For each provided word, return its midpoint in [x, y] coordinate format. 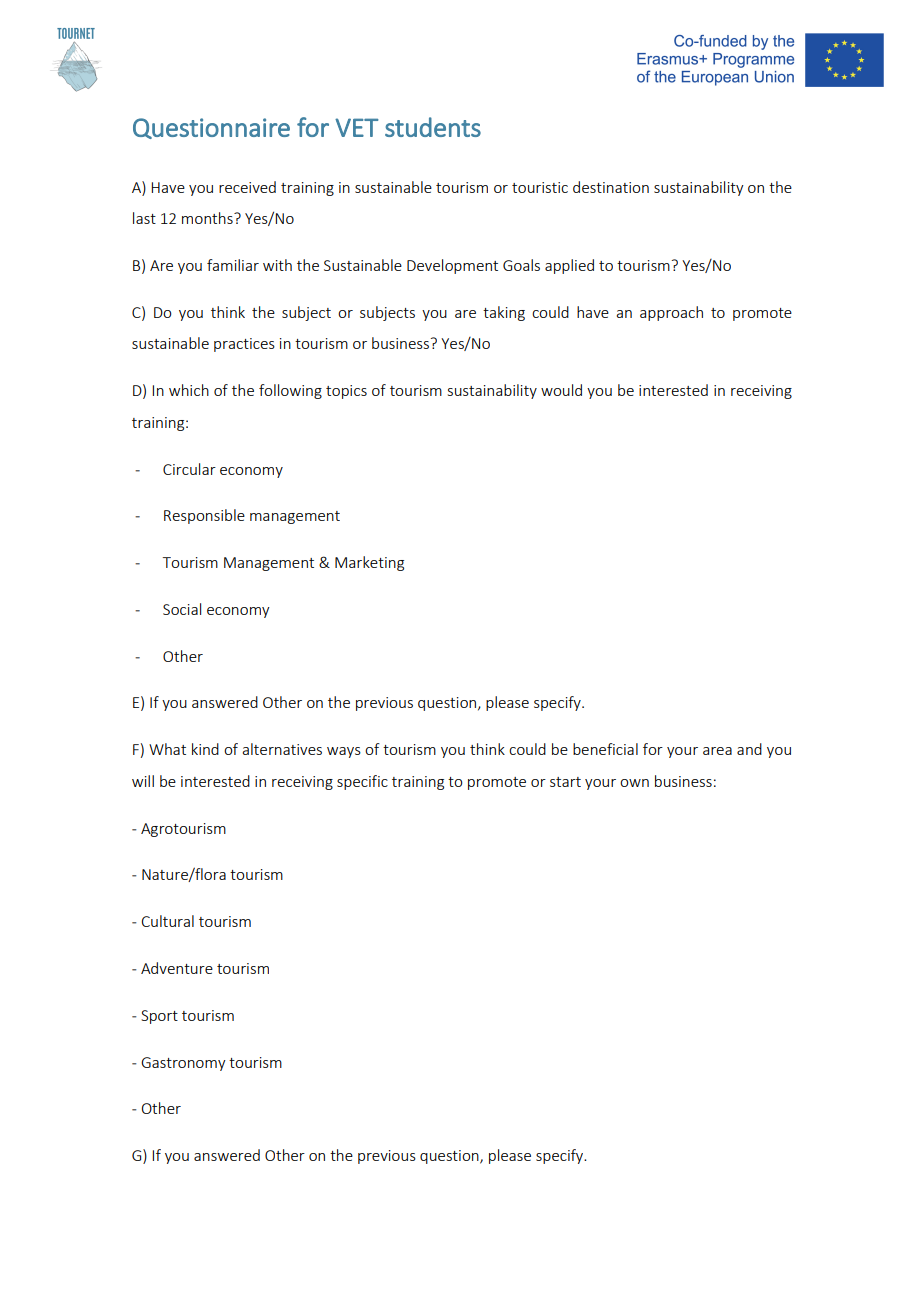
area [717, 751]
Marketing [369, 563]
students [433, 127]
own [634, 783]
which [189, 390]
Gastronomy [183, 1064]
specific [362, 782]
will [143, 781]
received [247, 187]
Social [182, 609]
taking [504, 313]
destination [611, 187]
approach [671, 313]
